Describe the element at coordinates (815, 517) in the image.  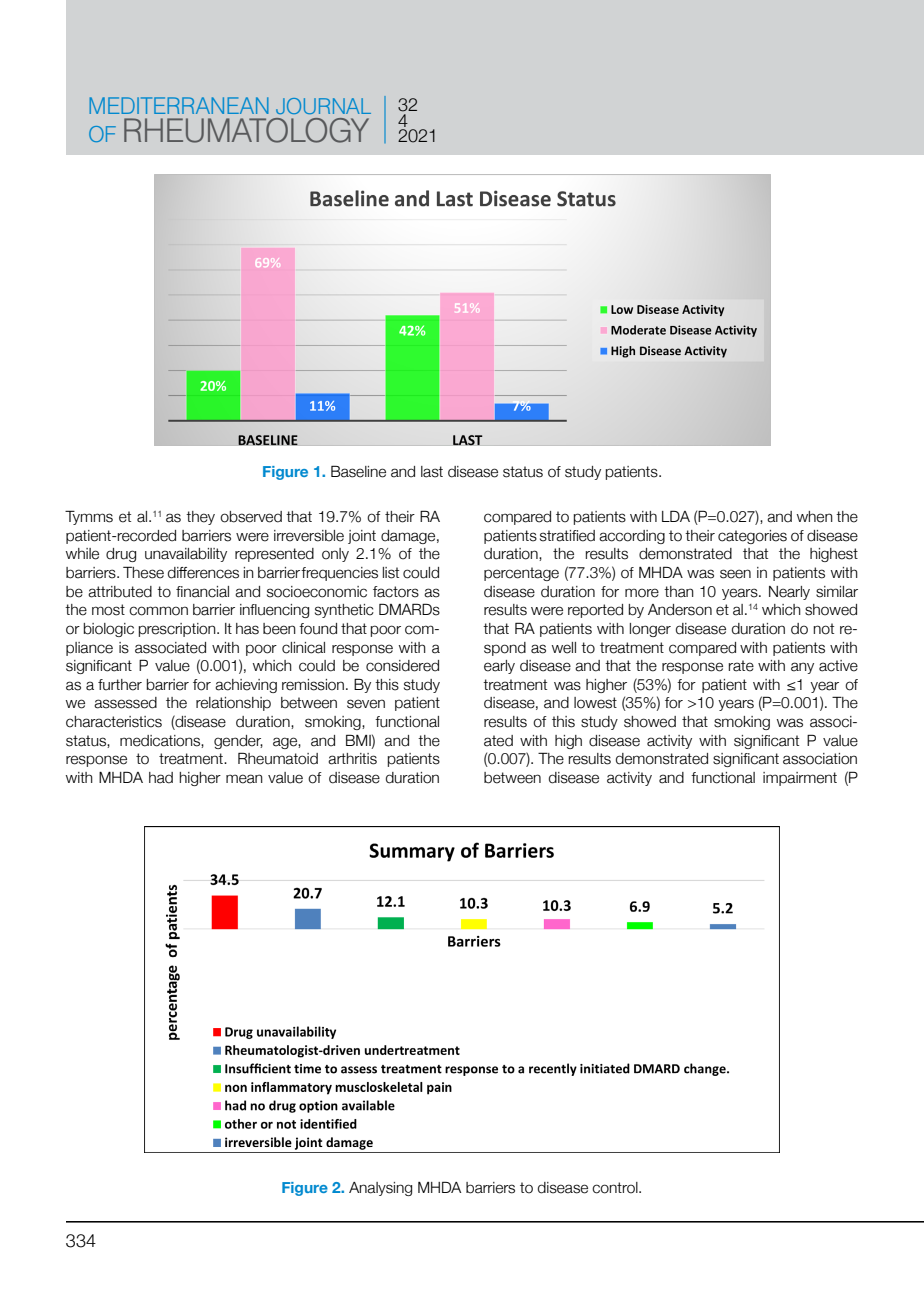
I see `when` at that location.
